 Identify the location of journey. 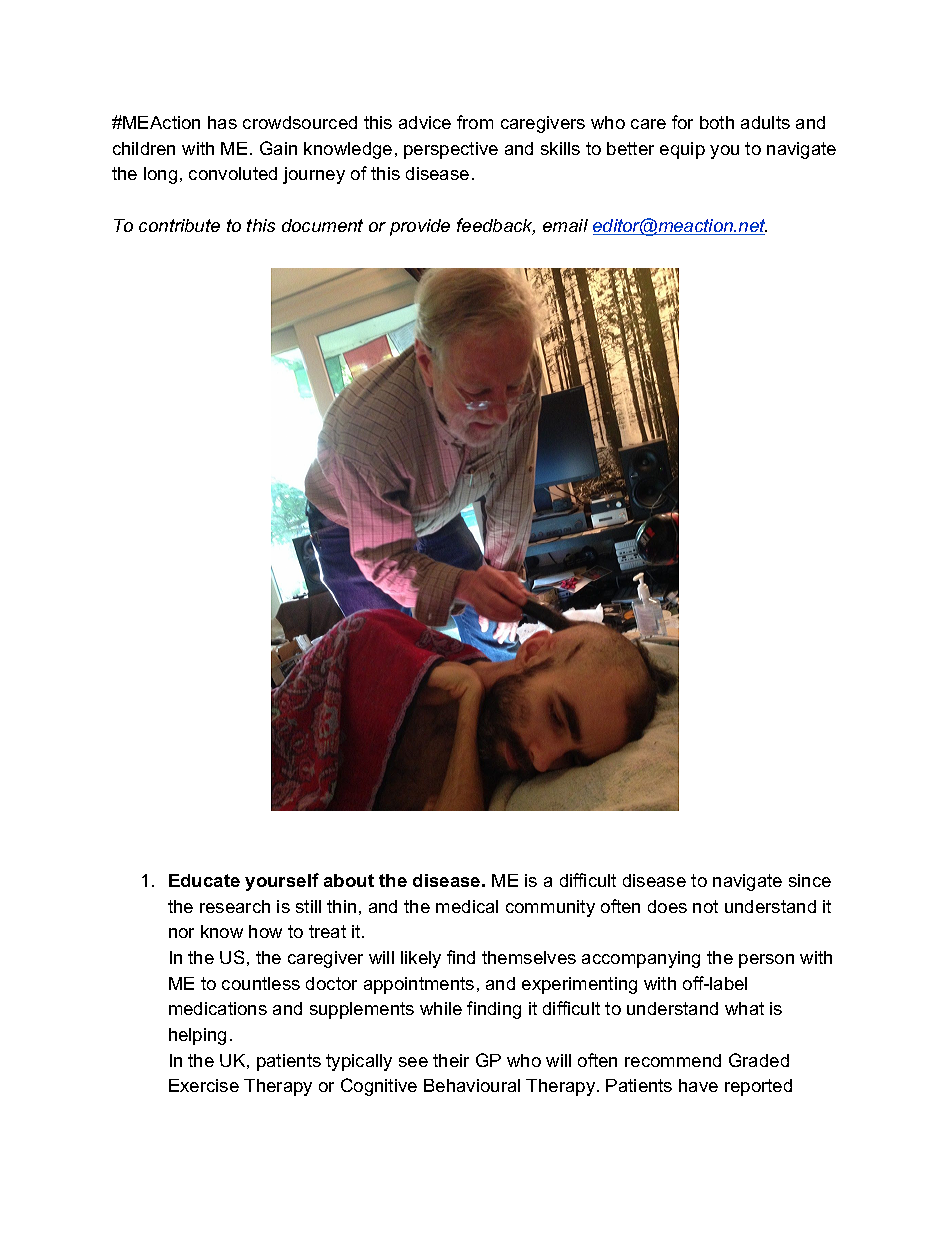
(314, 175).
